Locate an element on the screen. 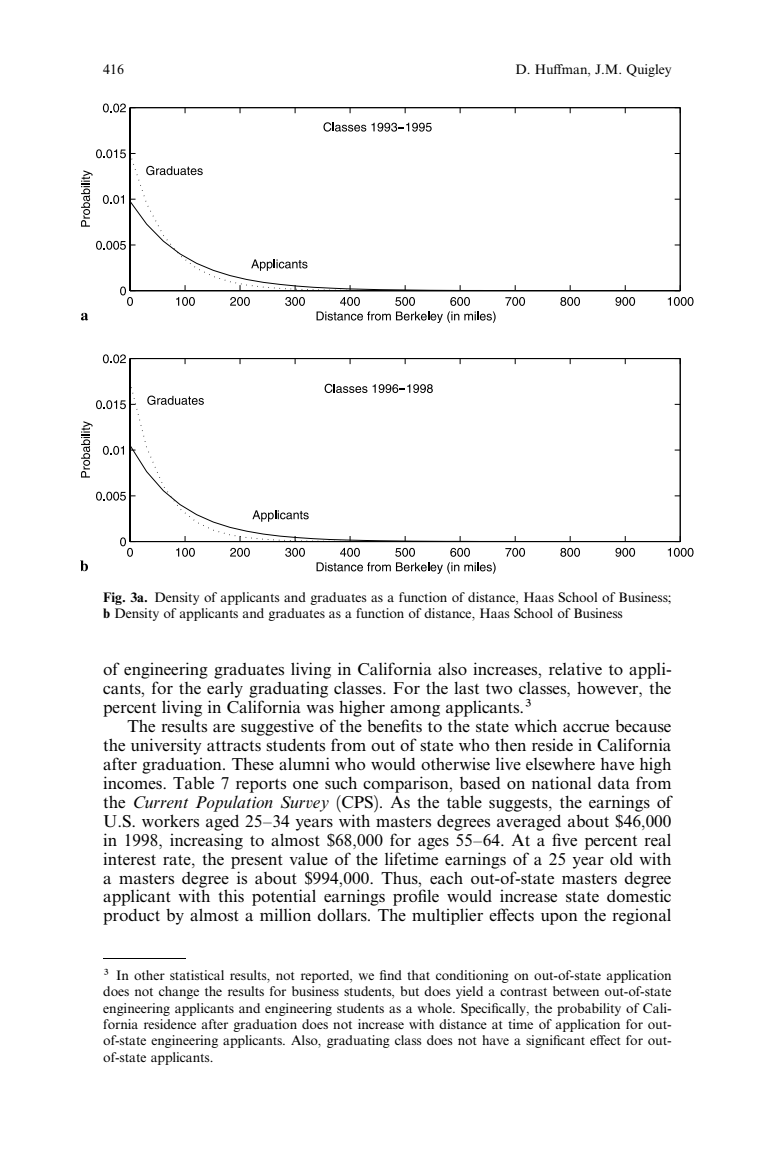 The height and width of the screenshot is (1151, 759). last is located at coordinates (466, 687).
